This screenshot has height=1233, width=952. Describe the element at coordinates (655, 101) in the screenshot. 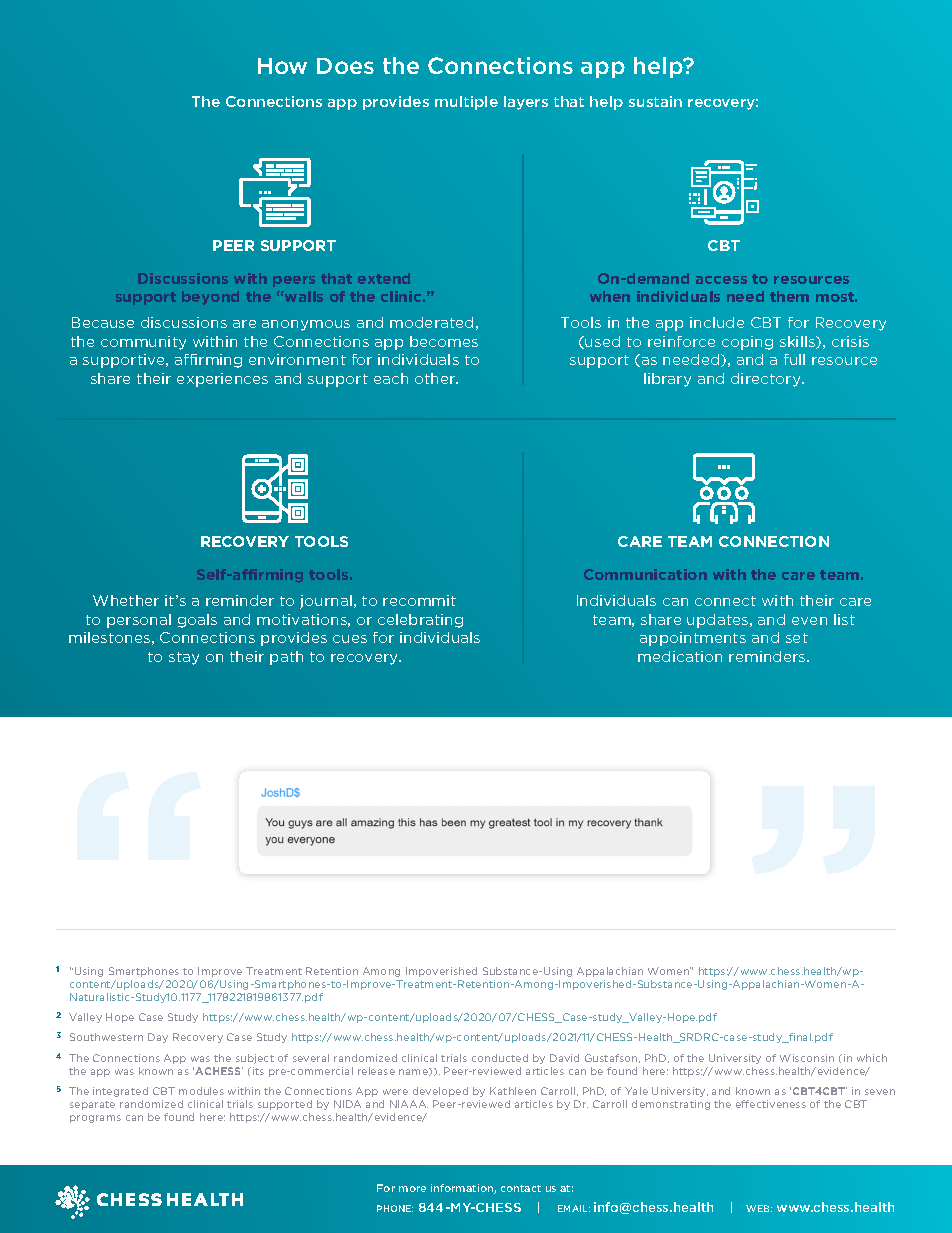

I see `sustain` at that location.
